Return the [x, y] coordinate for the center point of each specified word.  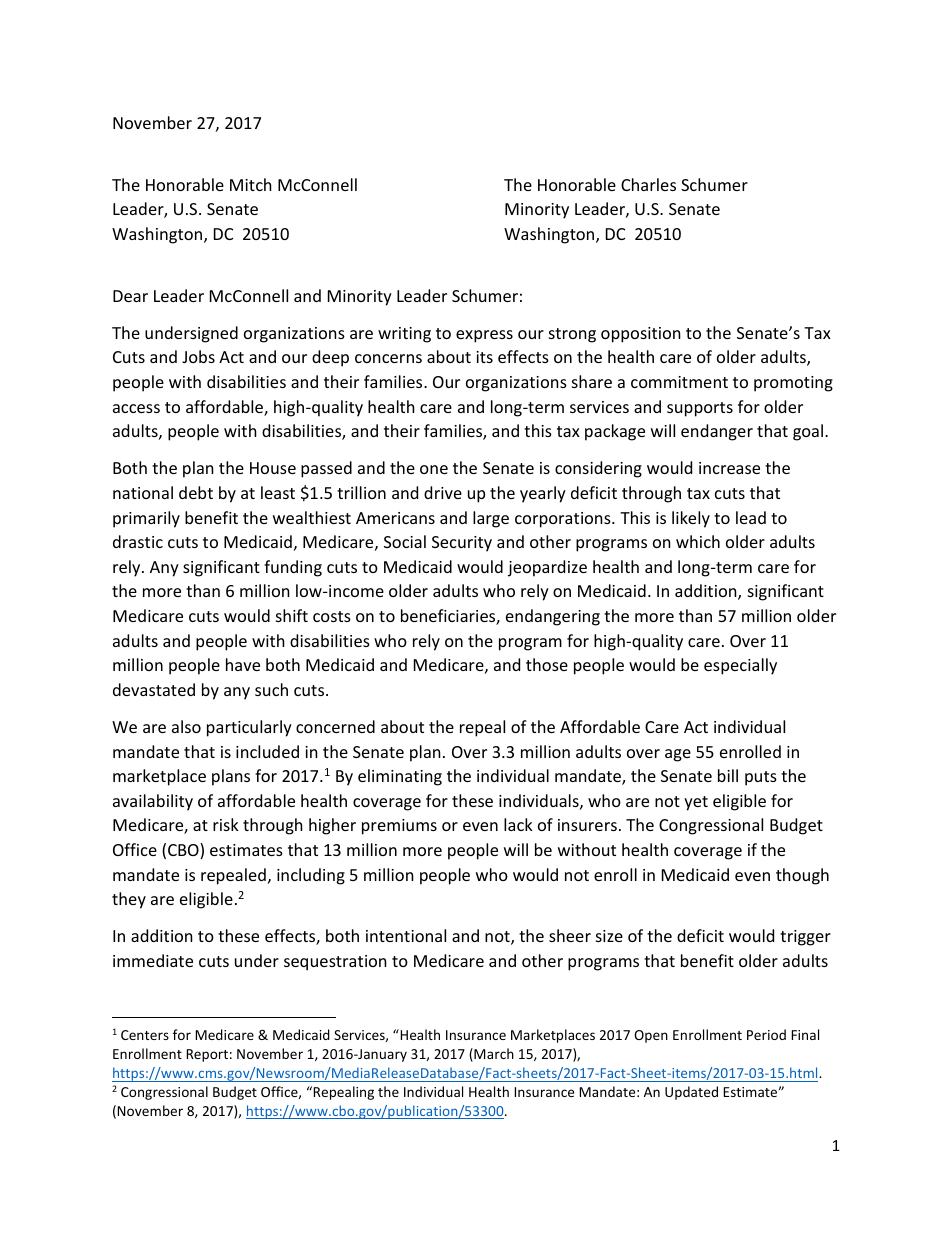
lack [518, 824]
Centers [145, 1035]
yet [696, 803]
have [243, 664]
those [547, 664]
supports [700, 409]
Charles [648, 184]
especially [740, 666]
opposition [641, 335]
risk [226, 824]
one [434, 469]
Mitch [251, 184]
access [136, 408]
